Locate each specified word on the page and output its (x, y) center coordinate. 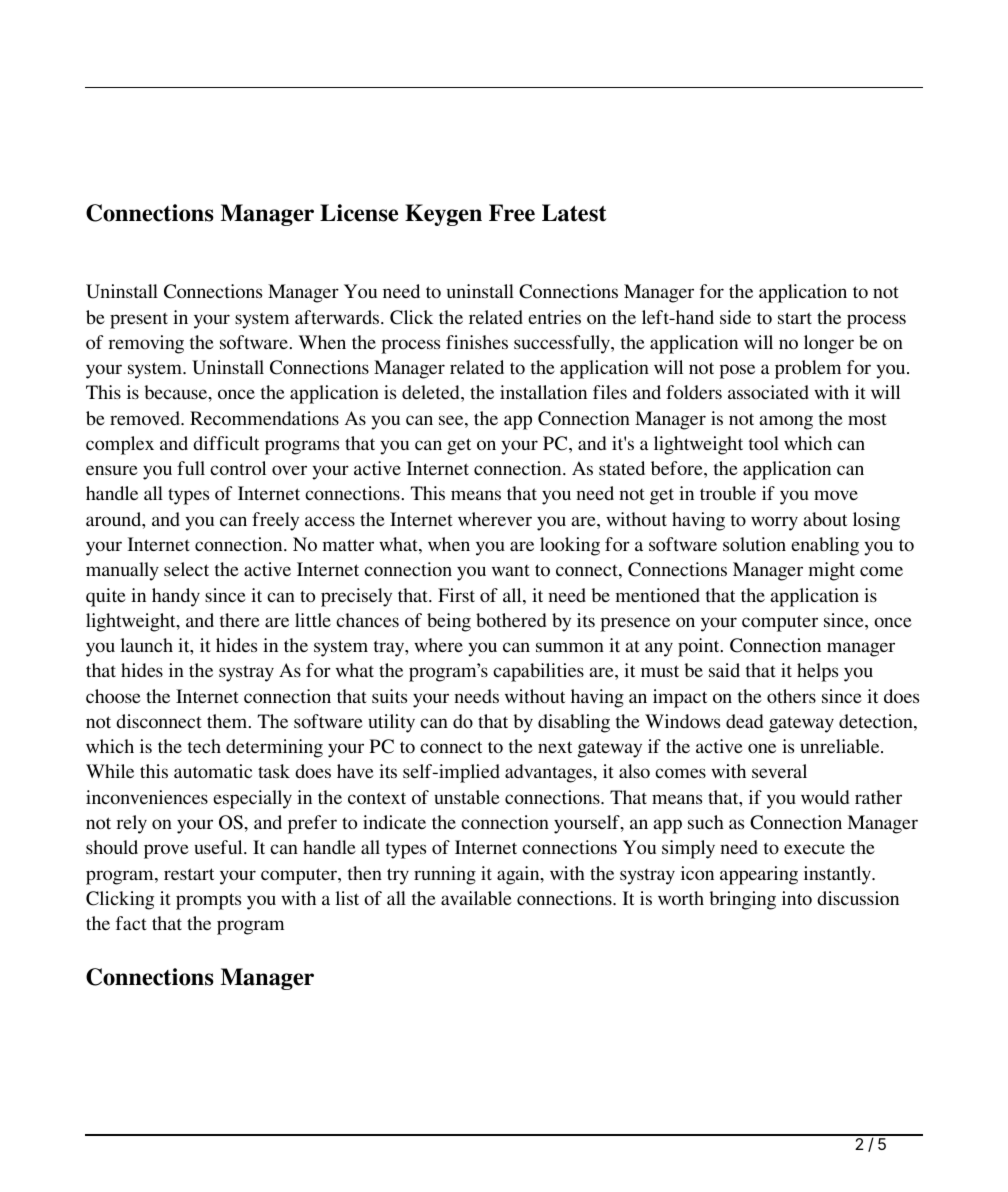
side (735, 317)
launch (146, 645)
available (476, 898)
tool (764, 443)
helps (817, 672)
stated (622, 468)
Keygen (443, 215)
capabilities (538, 672)
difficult (226, 443)
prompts (208, 901)
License (359, 213)
